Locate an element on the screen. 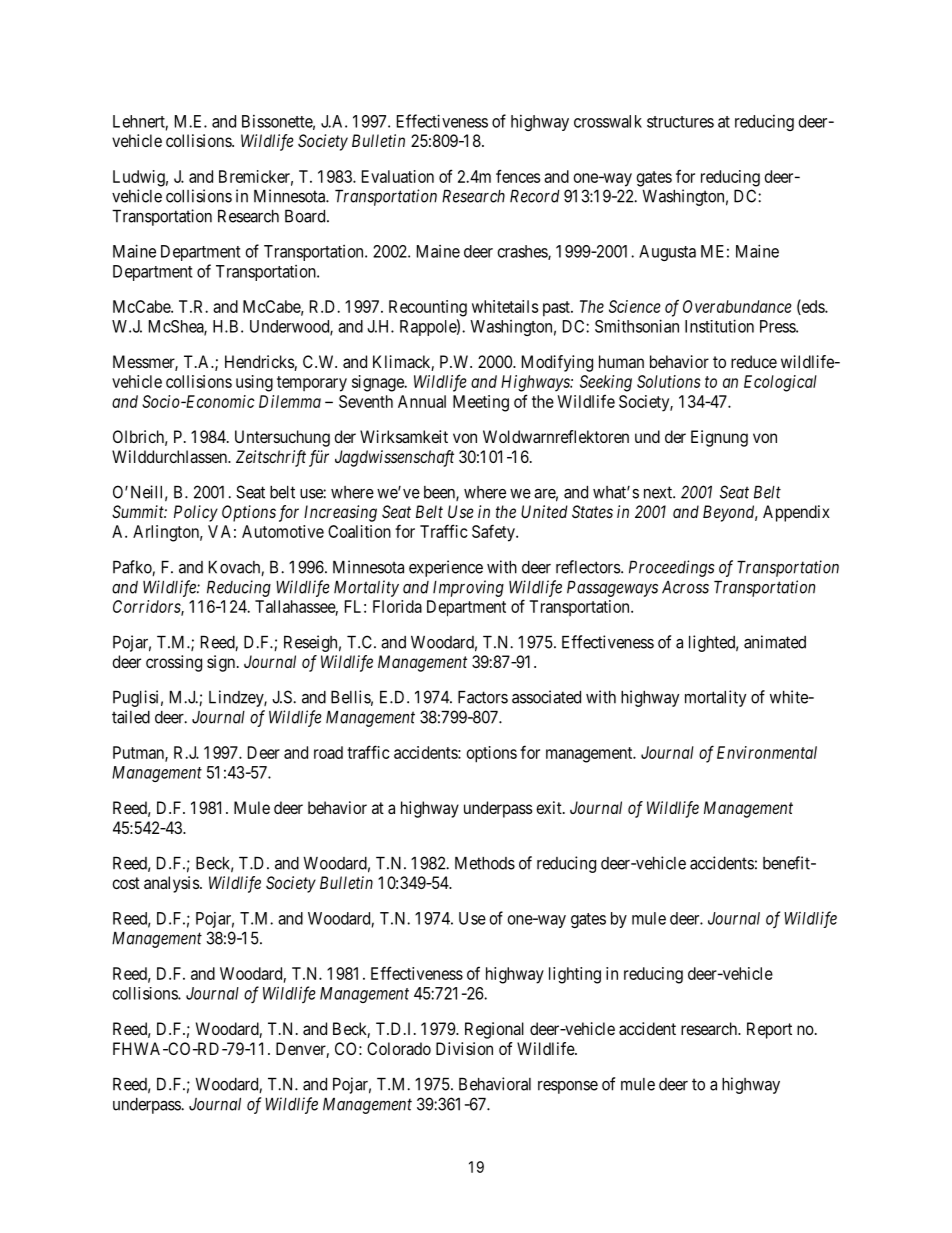 The image size is (952, 1233). Improving is located at coordinates (468, 588).
